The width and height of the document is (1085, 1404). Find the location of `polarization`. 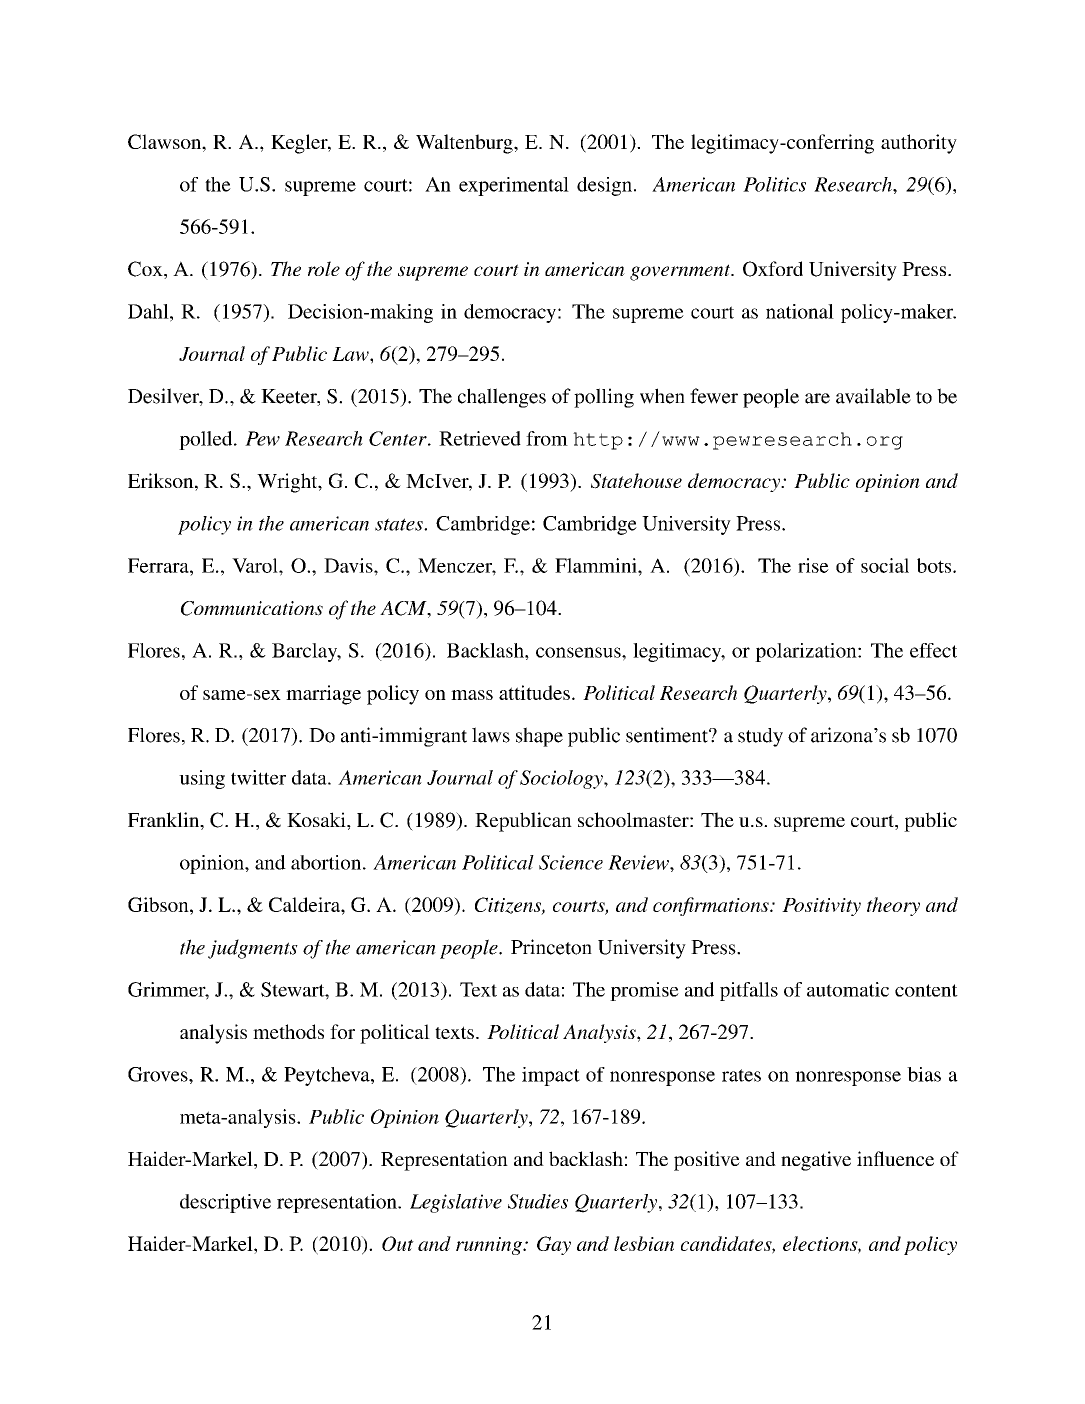

polarization is located at coordinates (807, 652).
